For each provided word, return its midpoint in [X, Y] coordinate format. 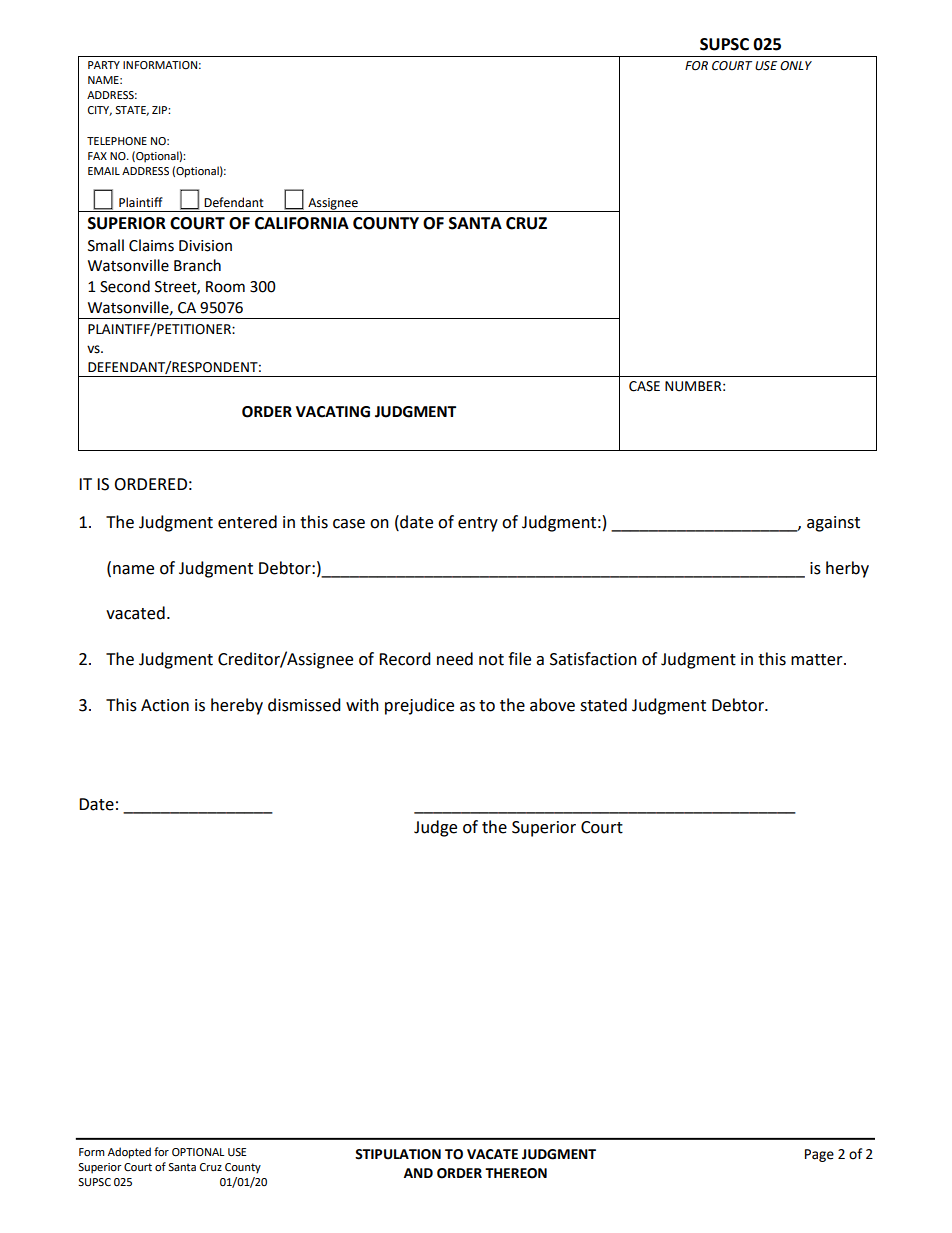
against [833, 524]
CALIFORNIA [302, 223]
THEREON [516, 1173]
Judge [435, 828]
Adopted [129, 1153]
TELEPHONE [117, 141]
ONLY [796, 66]
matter [818, 660]
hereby [237, 706]
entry [478, 524]
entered [247, 522]
